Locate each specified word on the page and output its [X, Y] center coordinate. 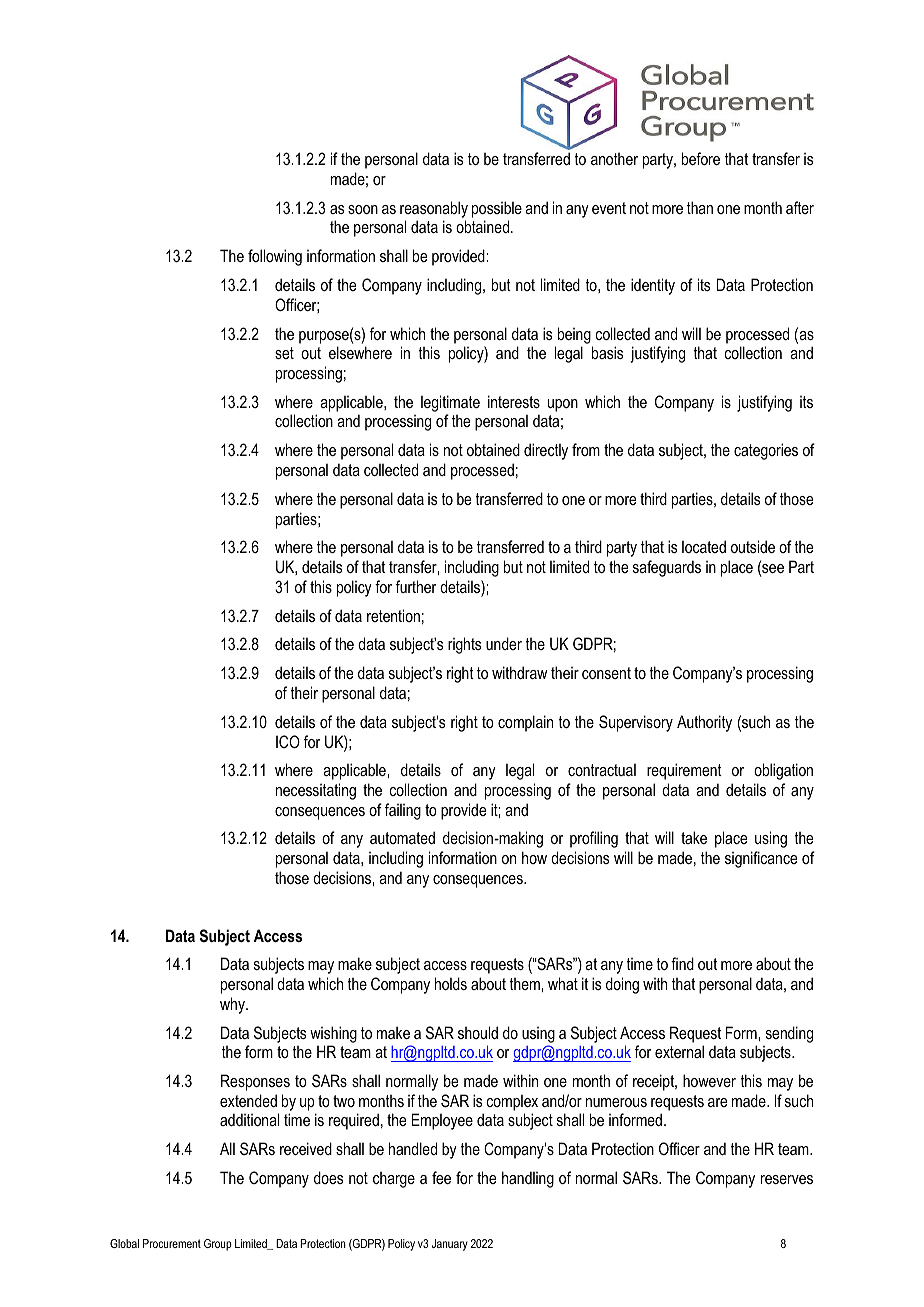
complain [525, 723]
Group [218, 1245]
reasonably [434, 209]
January [450, 1245]
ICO [288, 741]
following [275, 257]
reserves [787, 1179]
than [700, 207]
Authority [704, 723]
